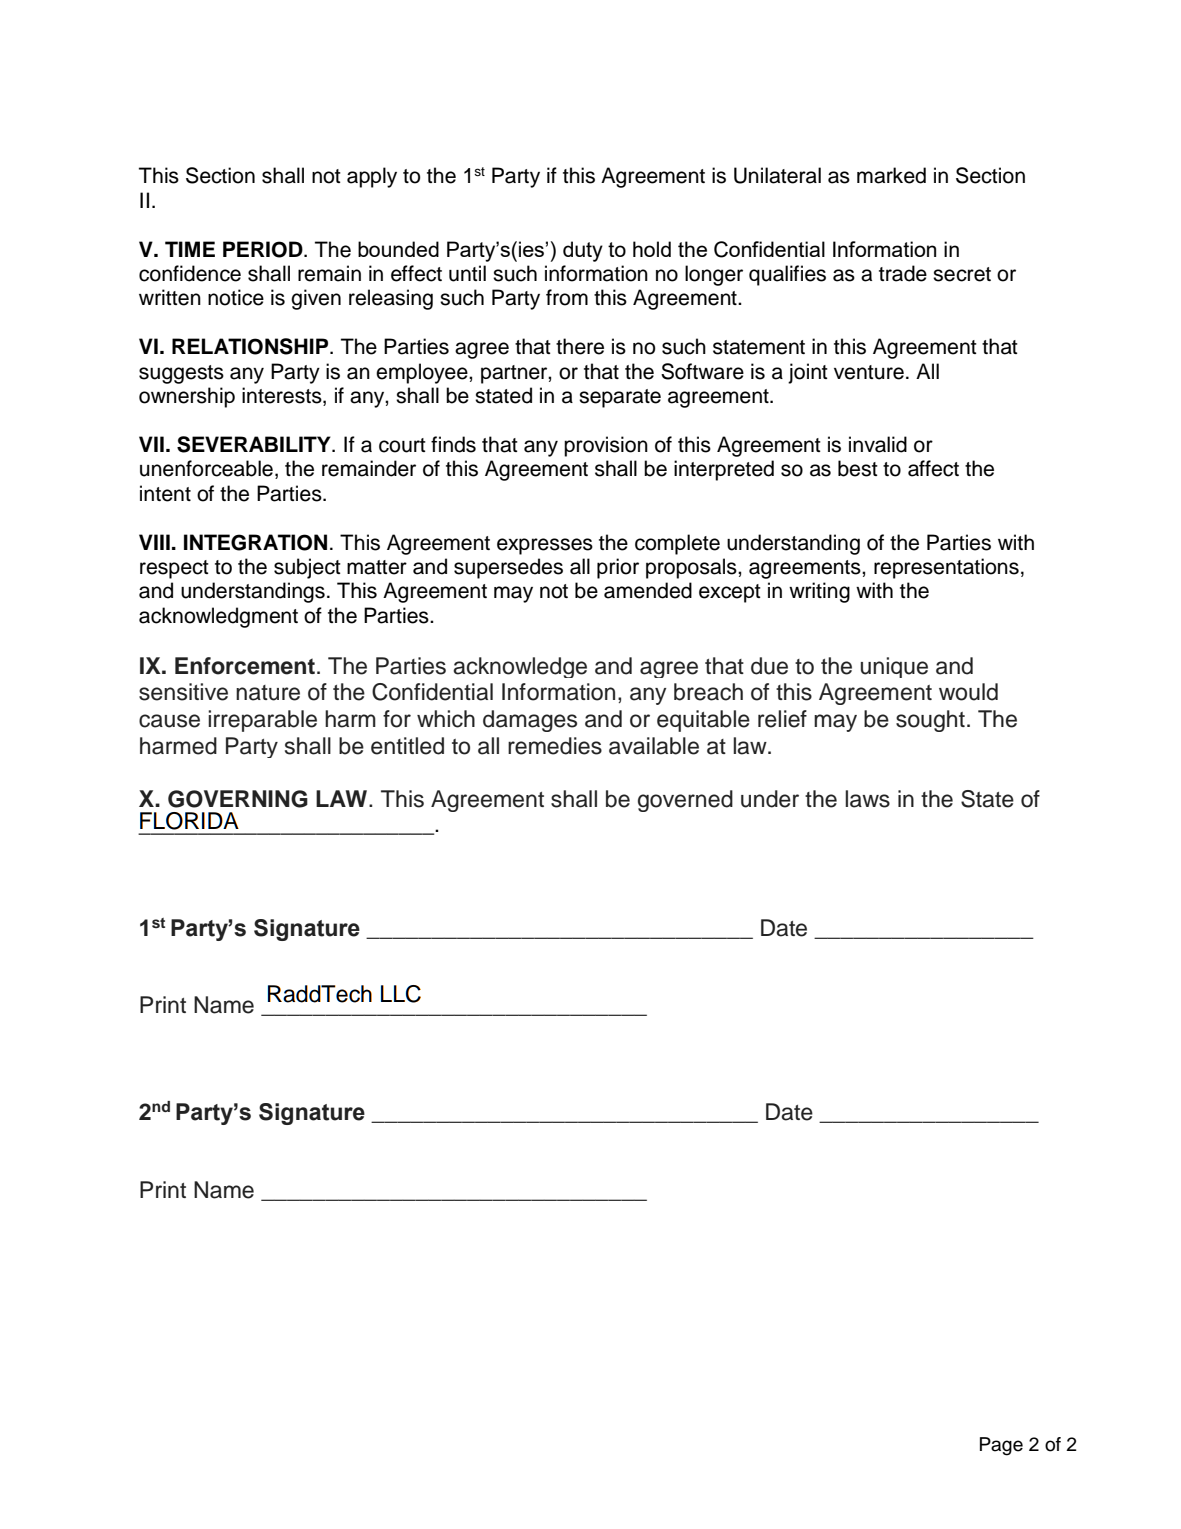 Image resolution: width=1181 pixels, height=1529 pixels. What do you see at coordinates (555, 746) in the screenshot?
I see `remedies` at bounding box center [555, 746].
